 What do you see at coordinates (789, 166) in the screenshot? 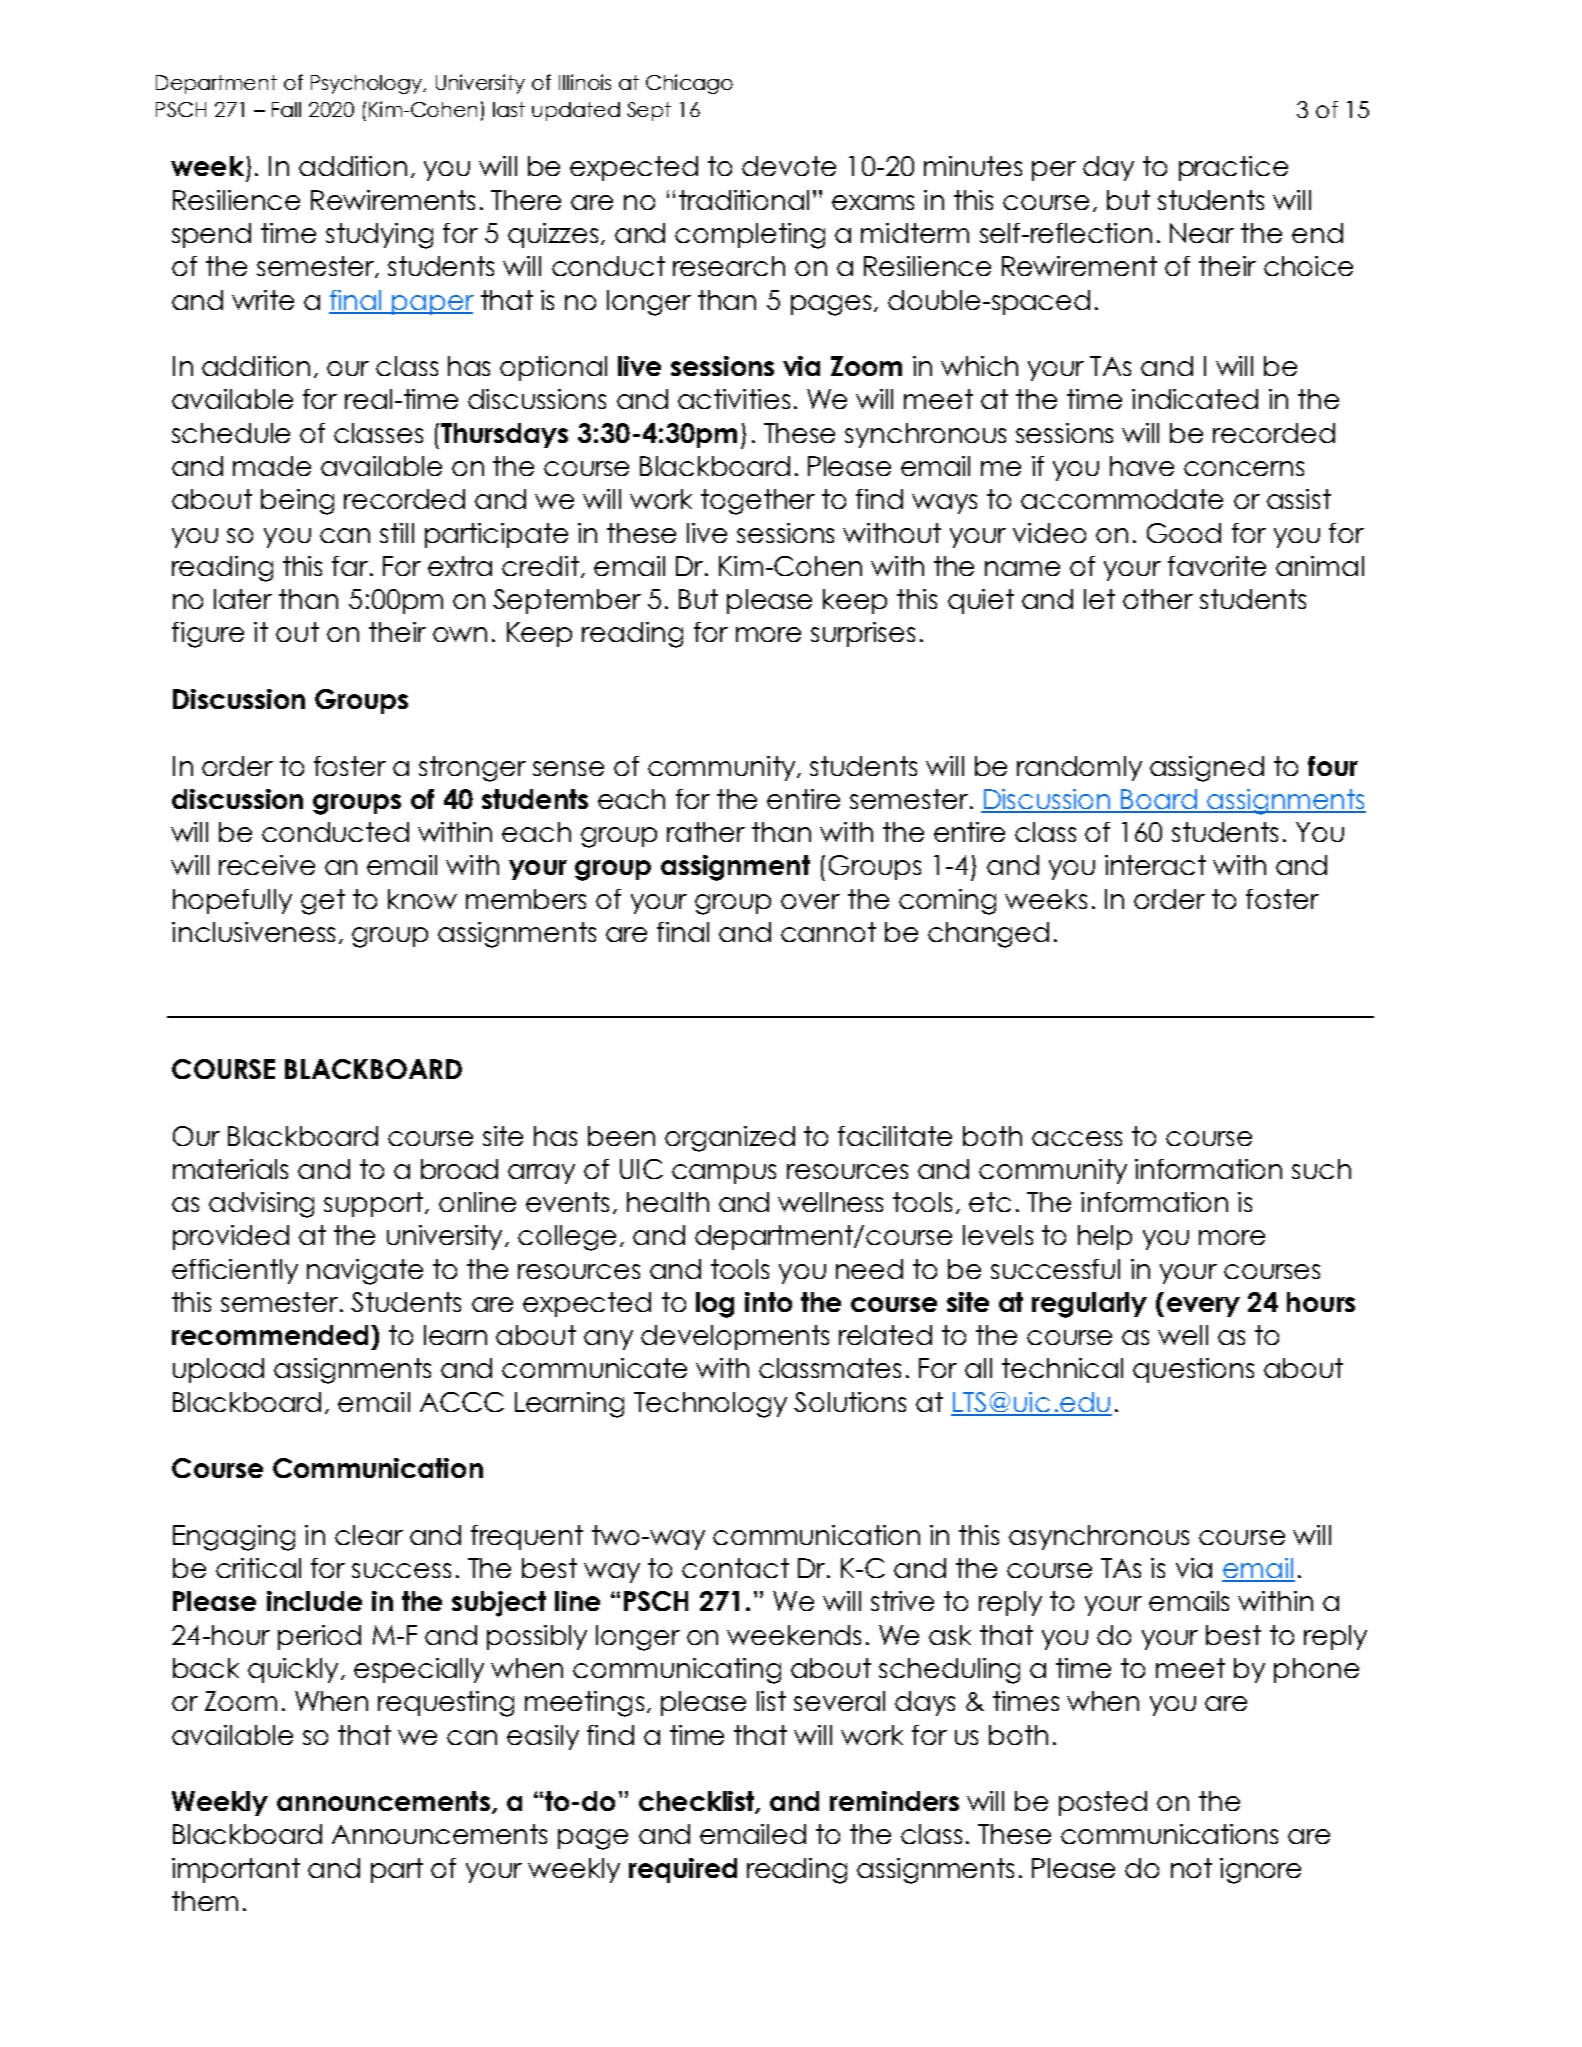
I see `devote` at bounding box center [789, 166].
